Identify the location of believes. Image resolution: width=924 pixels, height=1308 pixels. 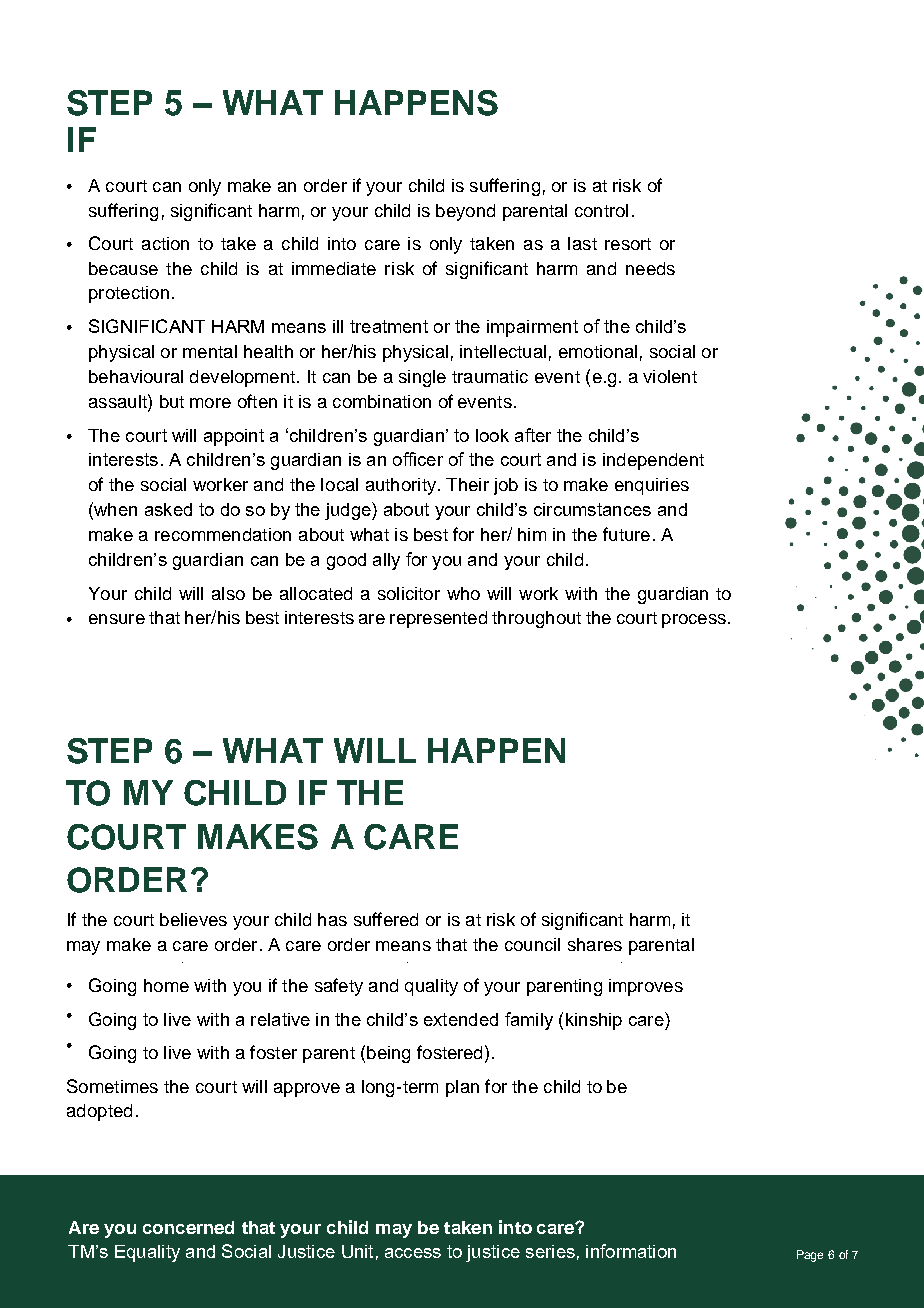
(193, 919).
